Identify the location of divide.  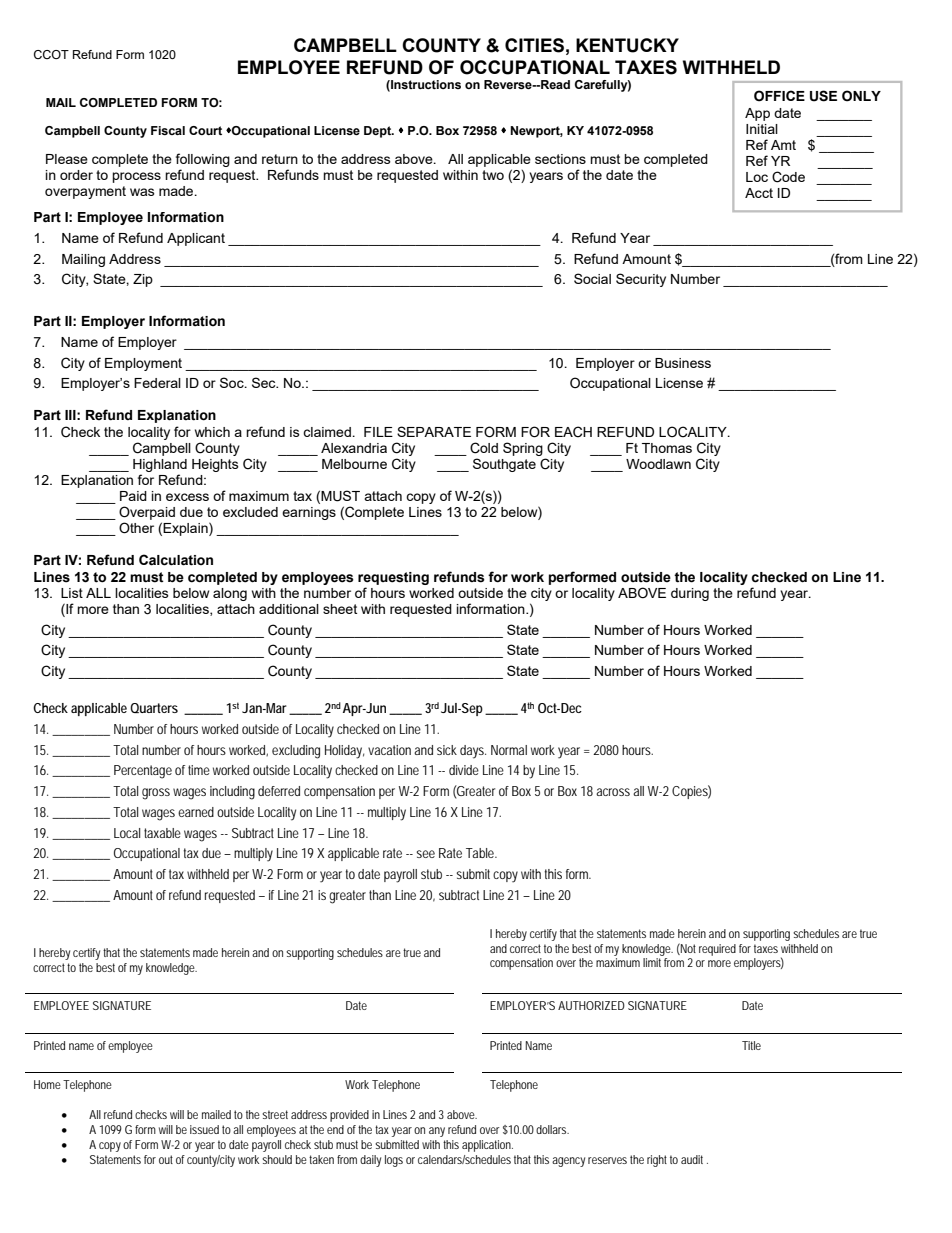
(464, 770).
